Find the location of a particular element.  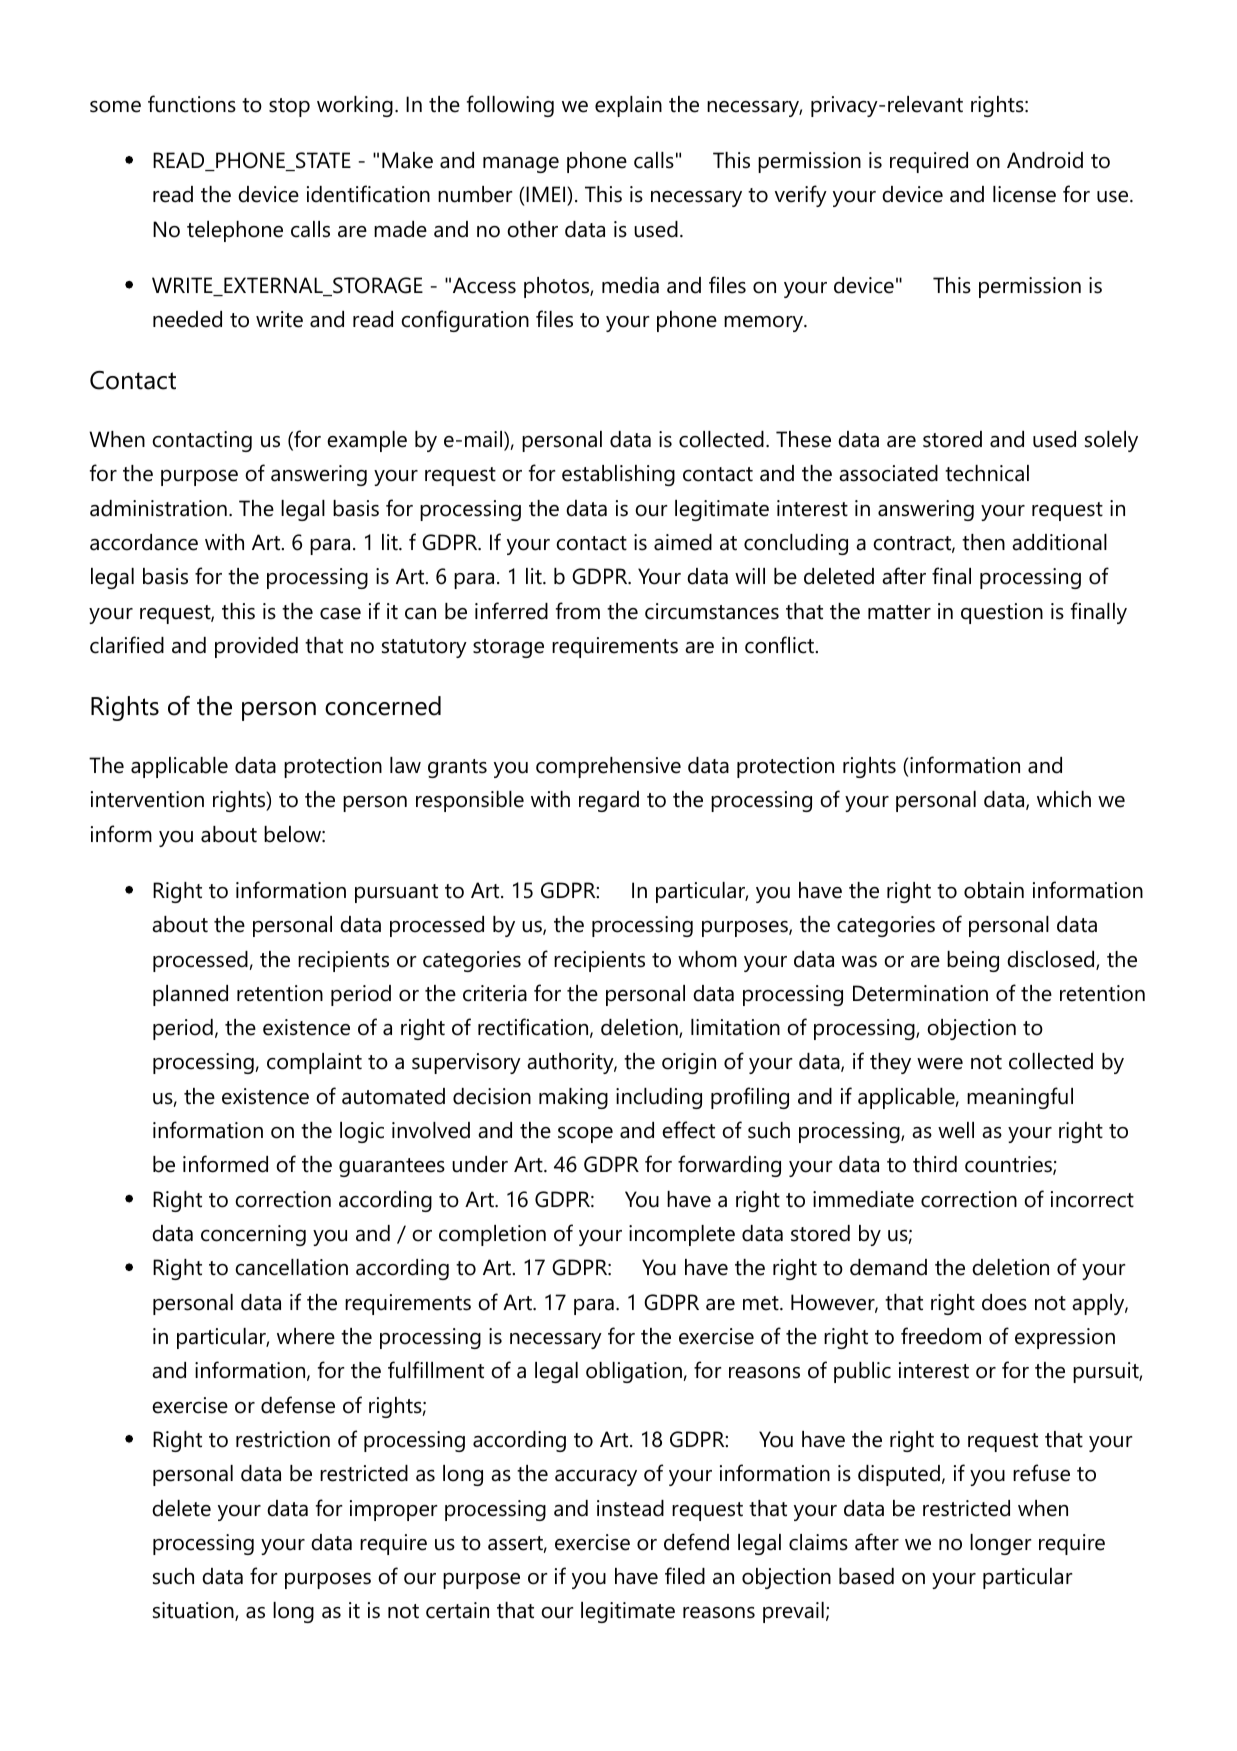

explain is located at coordinates (628, 106).
